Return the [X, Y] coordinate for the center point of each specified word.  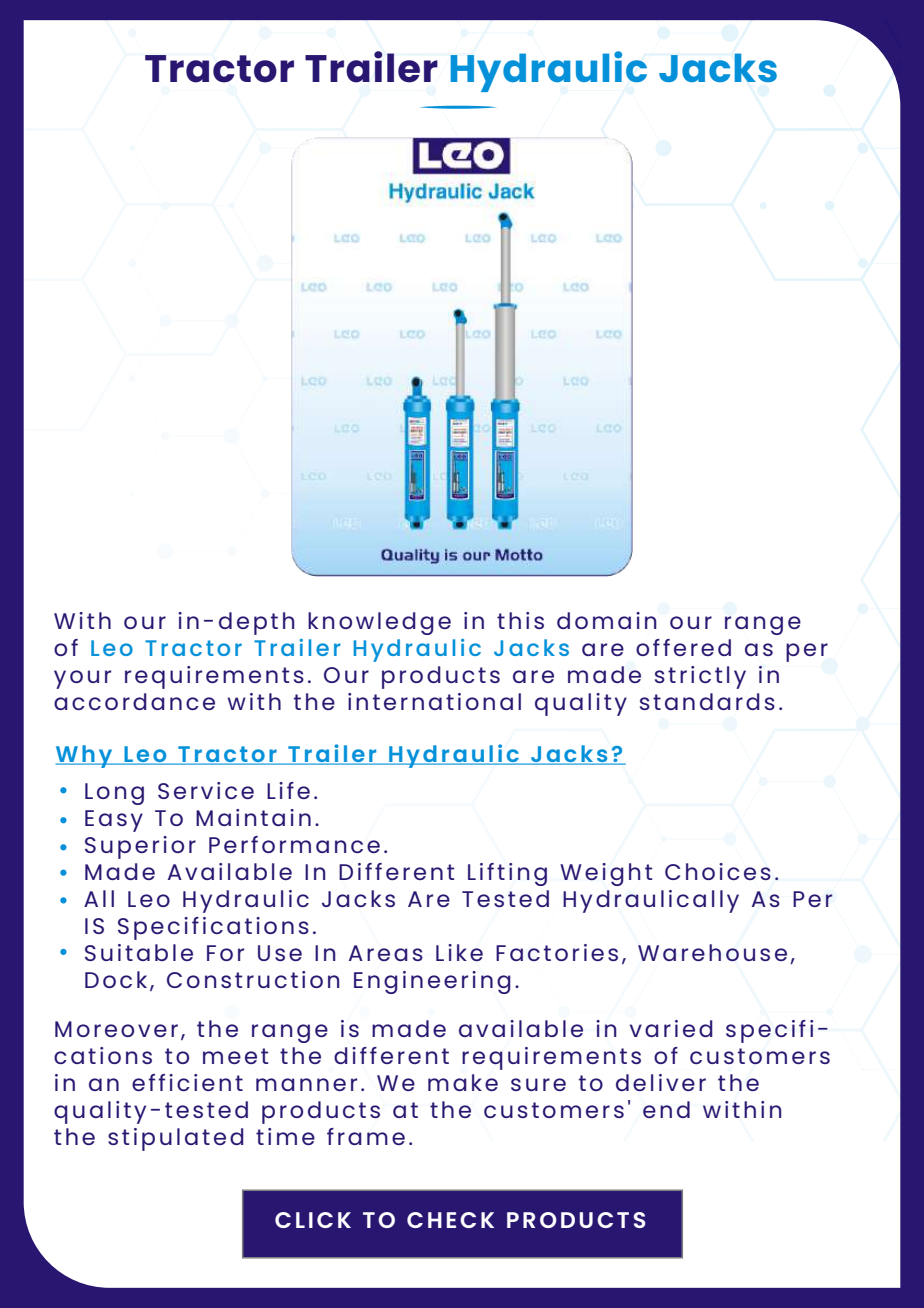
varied [671, 1028]
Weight [606, 874]
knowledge [379, 623]
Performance [294, 844]
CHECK [450, 1220]
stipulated [176, 1139]
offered [683, 647]
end [666, 1109]
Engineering [432, 982]
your [82, 679]
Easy [114, 821]
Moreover [116, 1029]
